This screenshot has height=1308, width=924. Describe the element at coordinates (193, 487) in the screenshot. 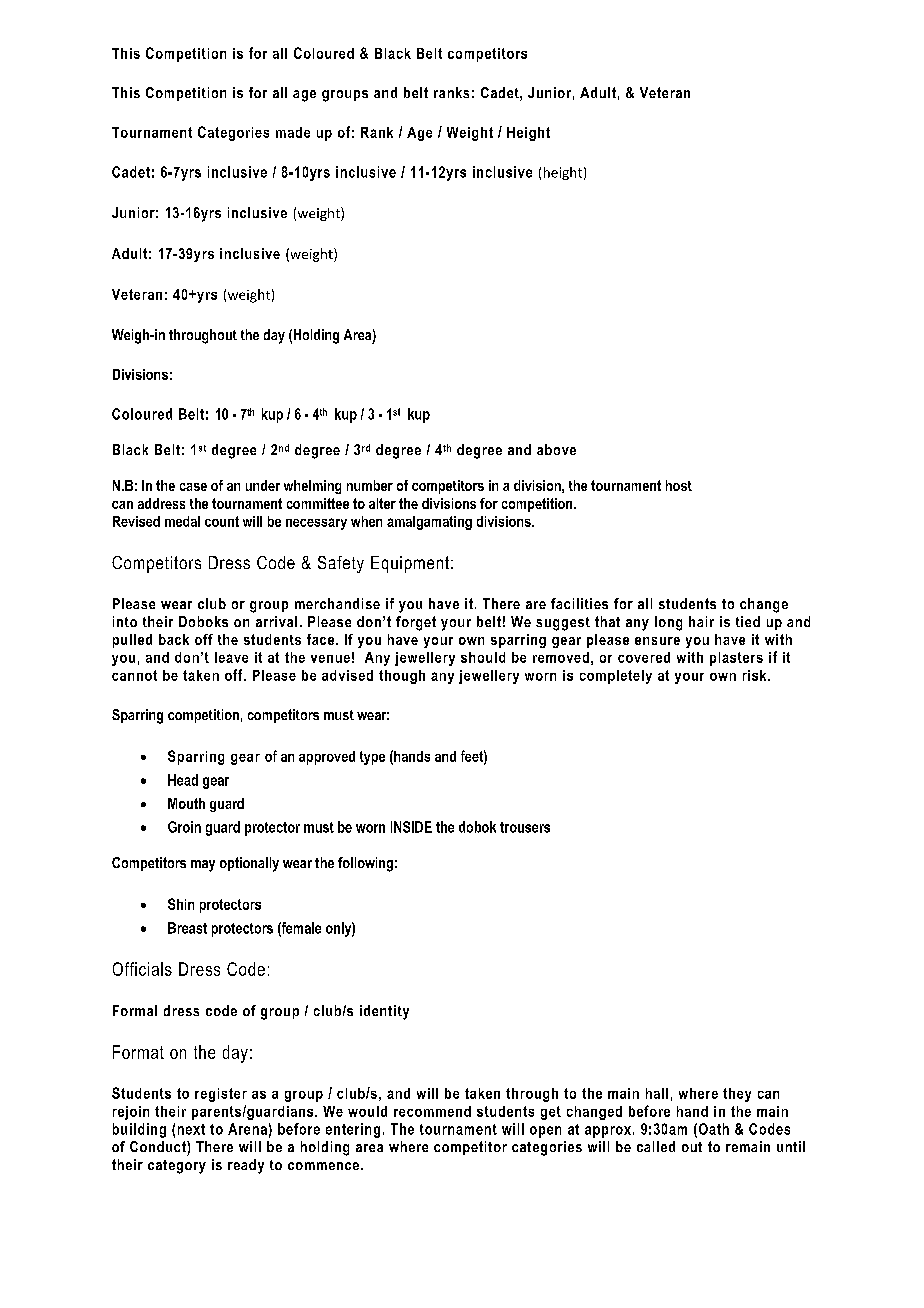

I see `case` at that location.
